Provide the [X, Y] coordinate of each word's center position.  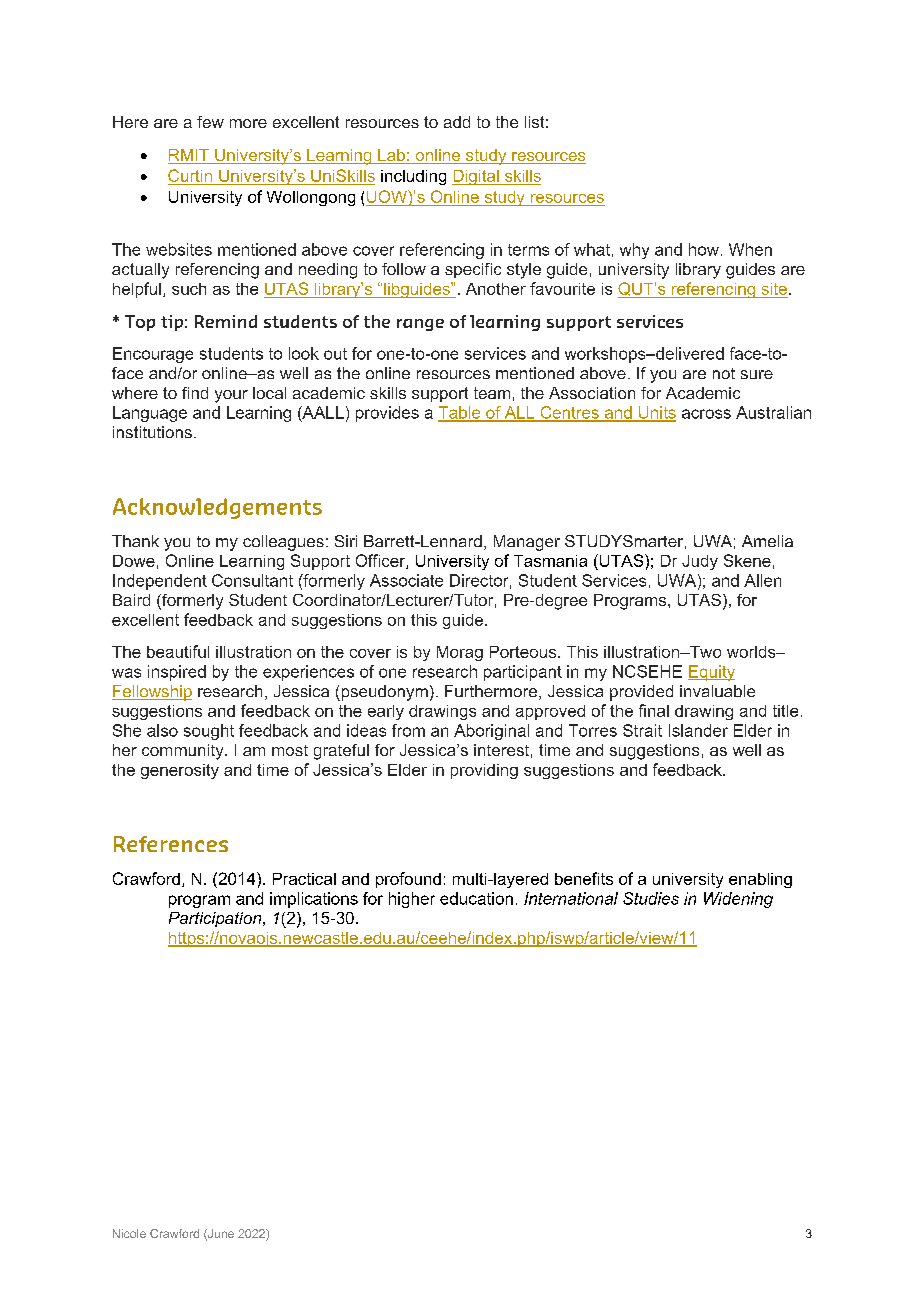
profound [408, 880]
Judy [700, 562]
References [171, 844]
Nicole [129, 1233]
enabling [760, 880]
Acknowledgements [217, 508]
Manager [527, 543]
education [476, 898]
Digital [476, 177]
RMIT [189, 156]
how [704, 249]
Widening [738, 900]
